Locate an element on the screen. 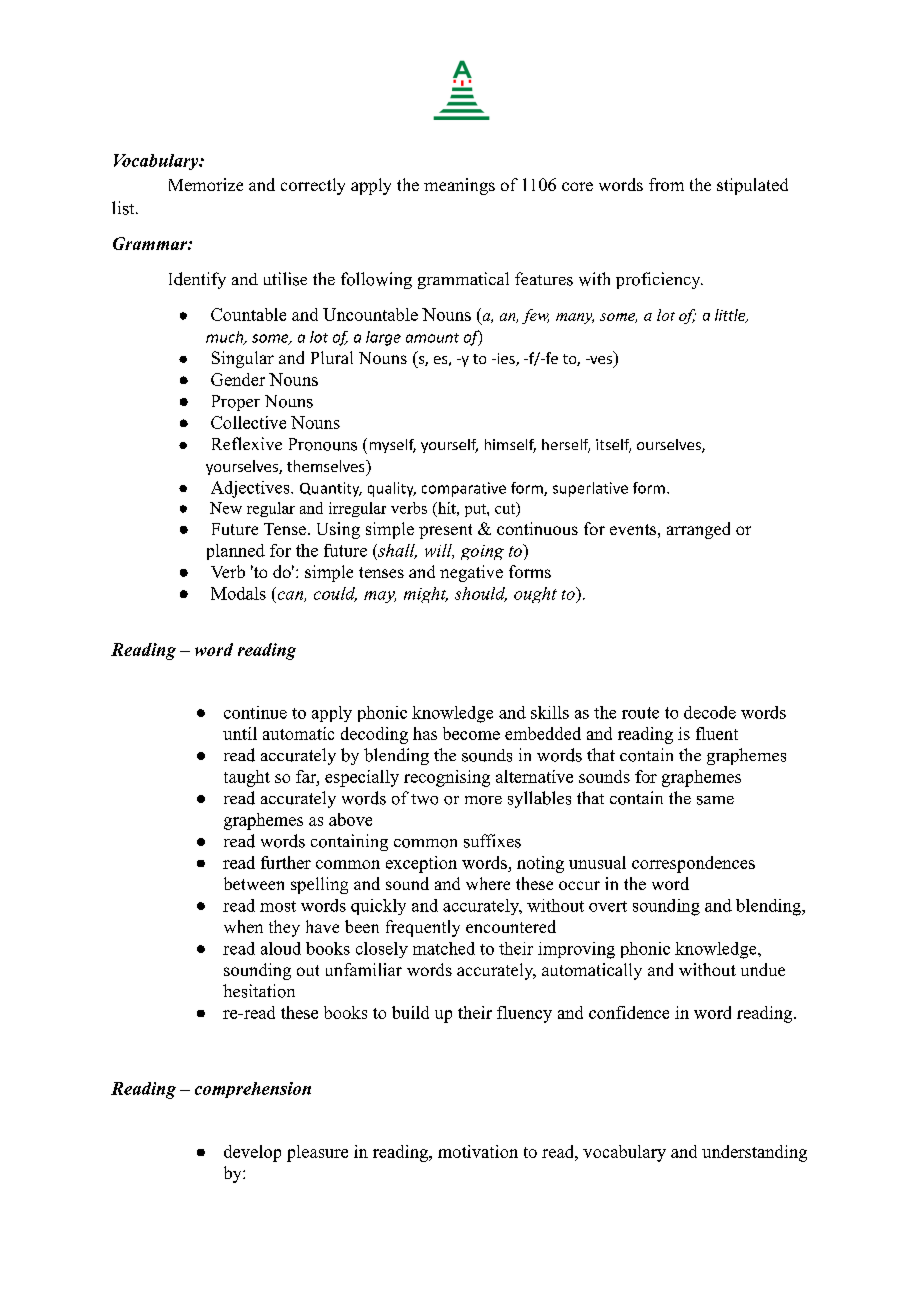 This screenshot has width=924, height=1307. fluent is located at coordinates (717, 733).
